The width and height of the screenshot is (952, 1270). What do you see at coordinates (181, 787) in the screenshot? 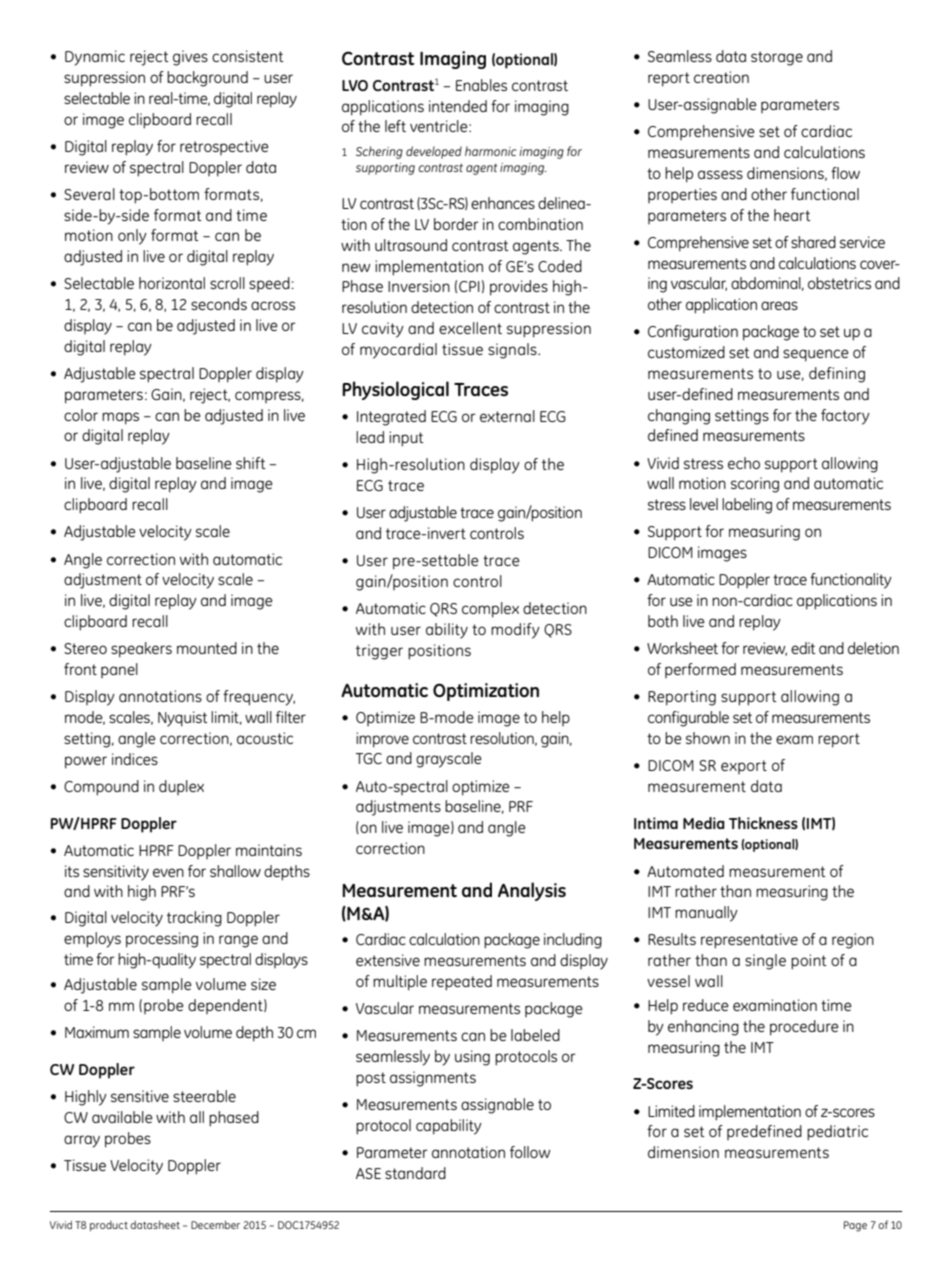
I see `duplex` at bounding box center [181, 787].
